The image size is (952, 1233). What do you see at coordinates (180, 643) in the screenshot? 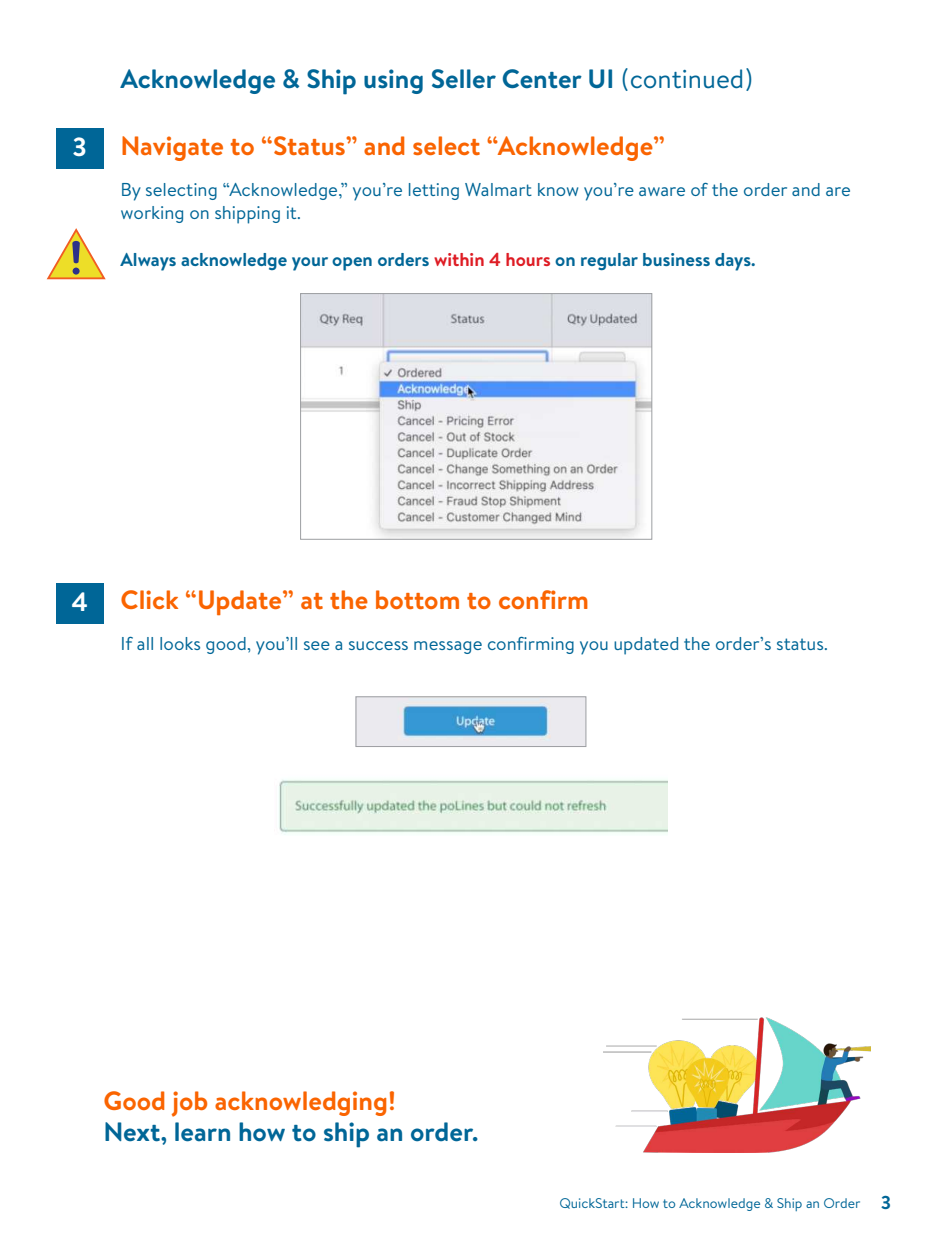
I see `looks` at bounding box center [180, 643].
